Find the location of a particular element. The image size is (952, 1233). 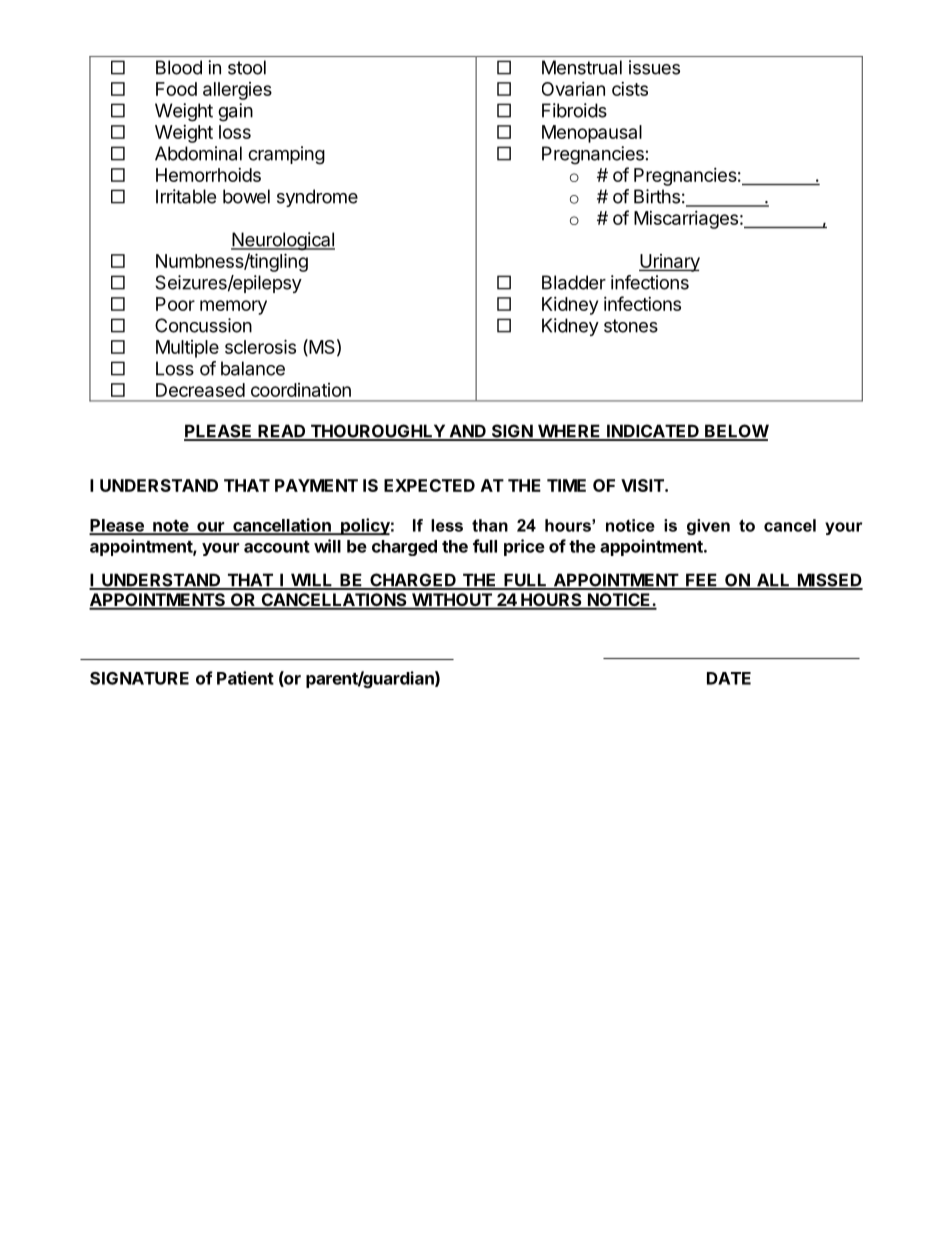

issues is located at coordinates (654, 67).
